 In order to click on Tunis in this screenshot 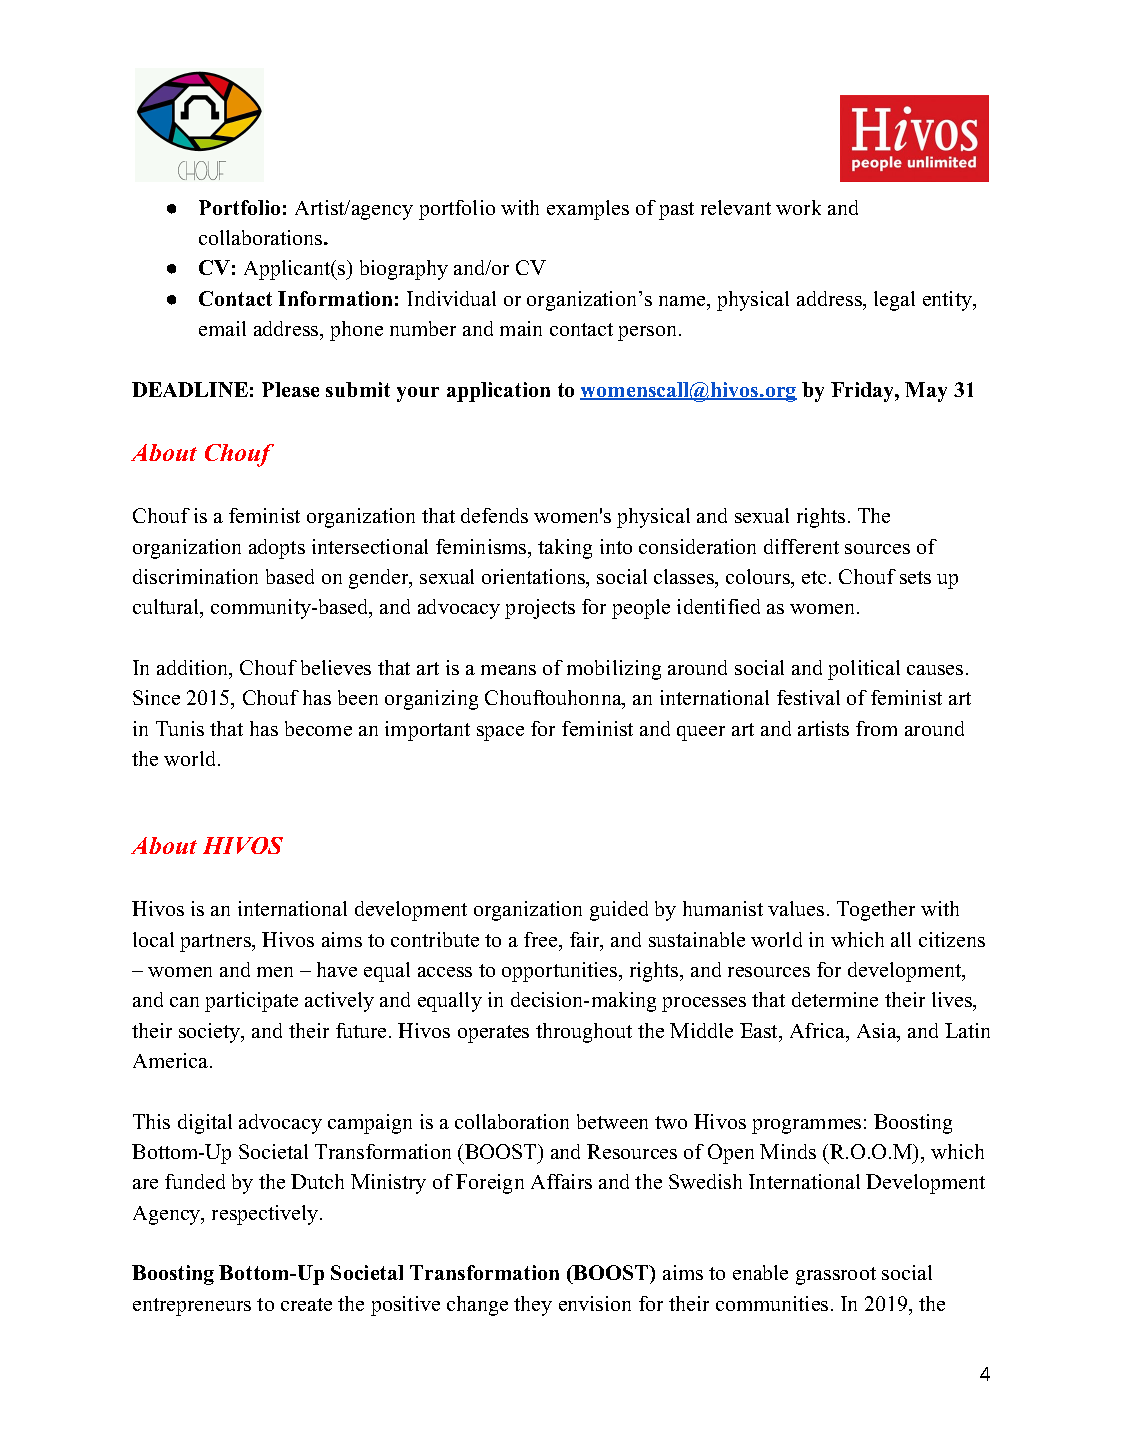, I will do `click(180, 728)`.
